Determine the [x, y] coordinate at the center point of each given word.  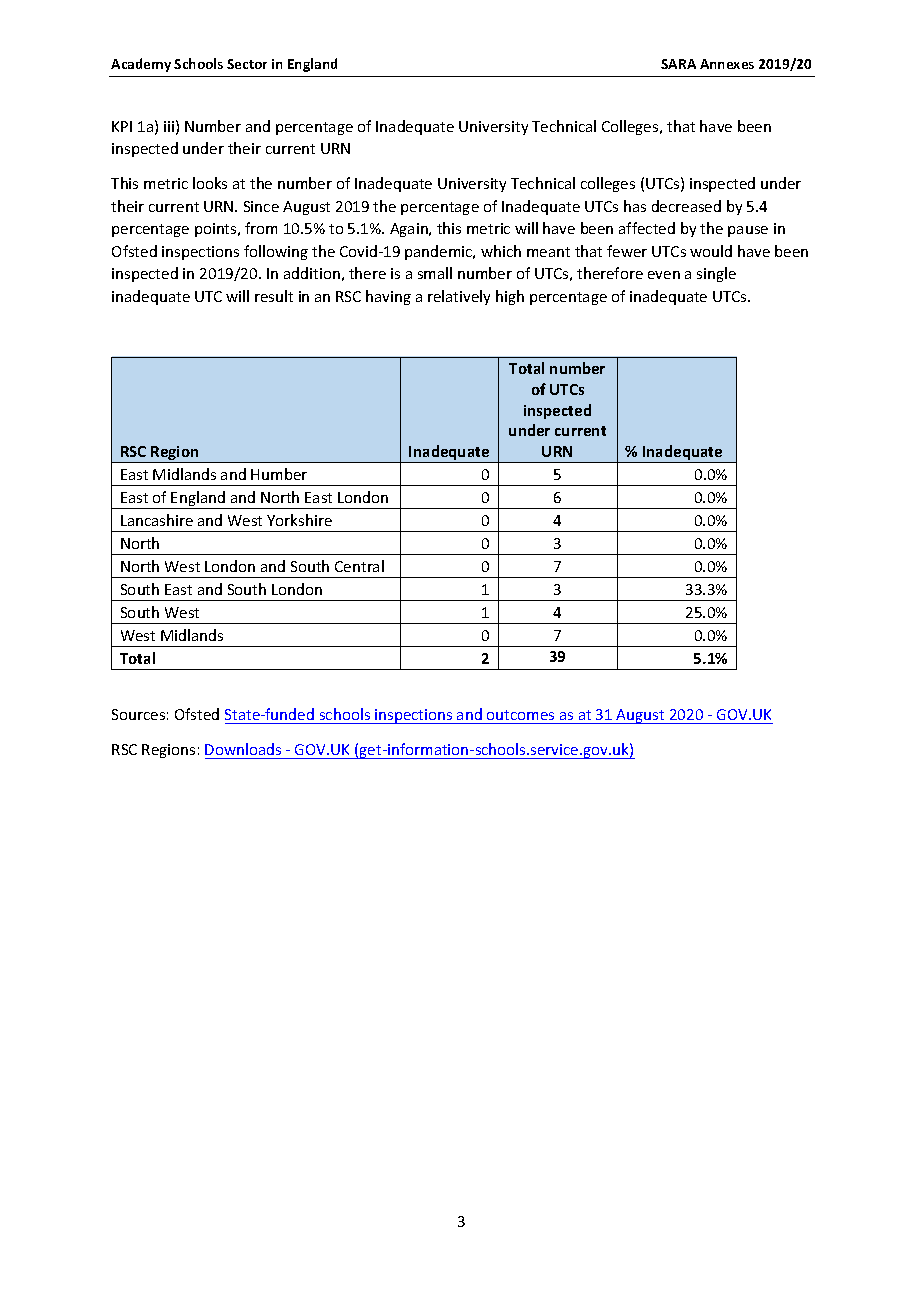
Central [359, 566]
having [388, 297]
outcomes [520, 715]
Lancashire [157, 520]
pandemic [440, 252]
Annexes [727, 64]
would [711, 251]
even [664, 275]
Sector [247, 64]
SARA [678, 64]
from [261, 228]
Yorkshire [299, 520]
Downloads [243, 749]
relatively [459, 297]
